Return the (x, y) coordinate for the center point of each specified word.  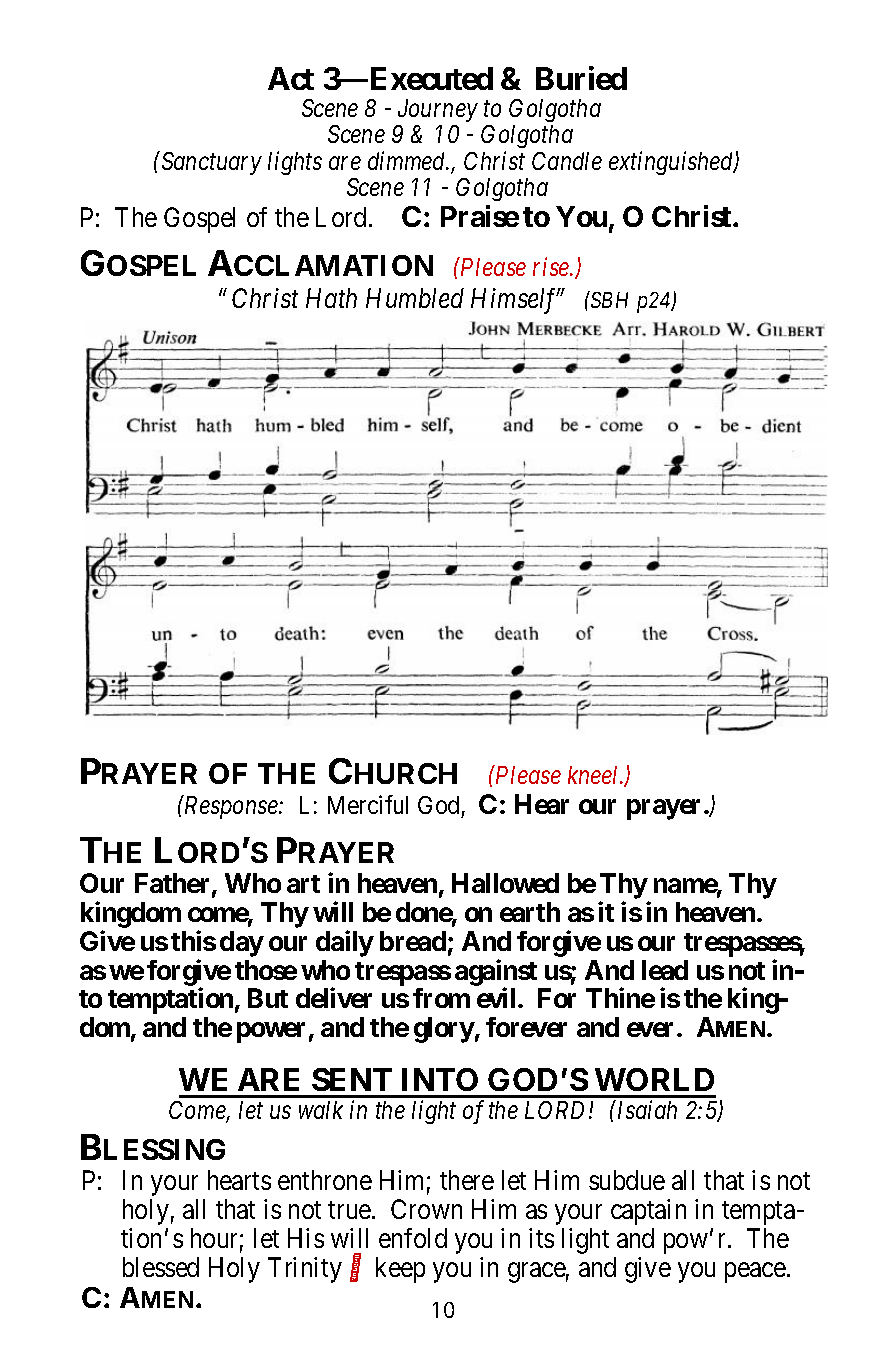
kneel (594, 775)
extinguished (672, 163)
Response (231, 807)
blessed (161, 1267)
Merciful (368, 804)
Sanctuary (210, 163)
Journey (438, 110)
